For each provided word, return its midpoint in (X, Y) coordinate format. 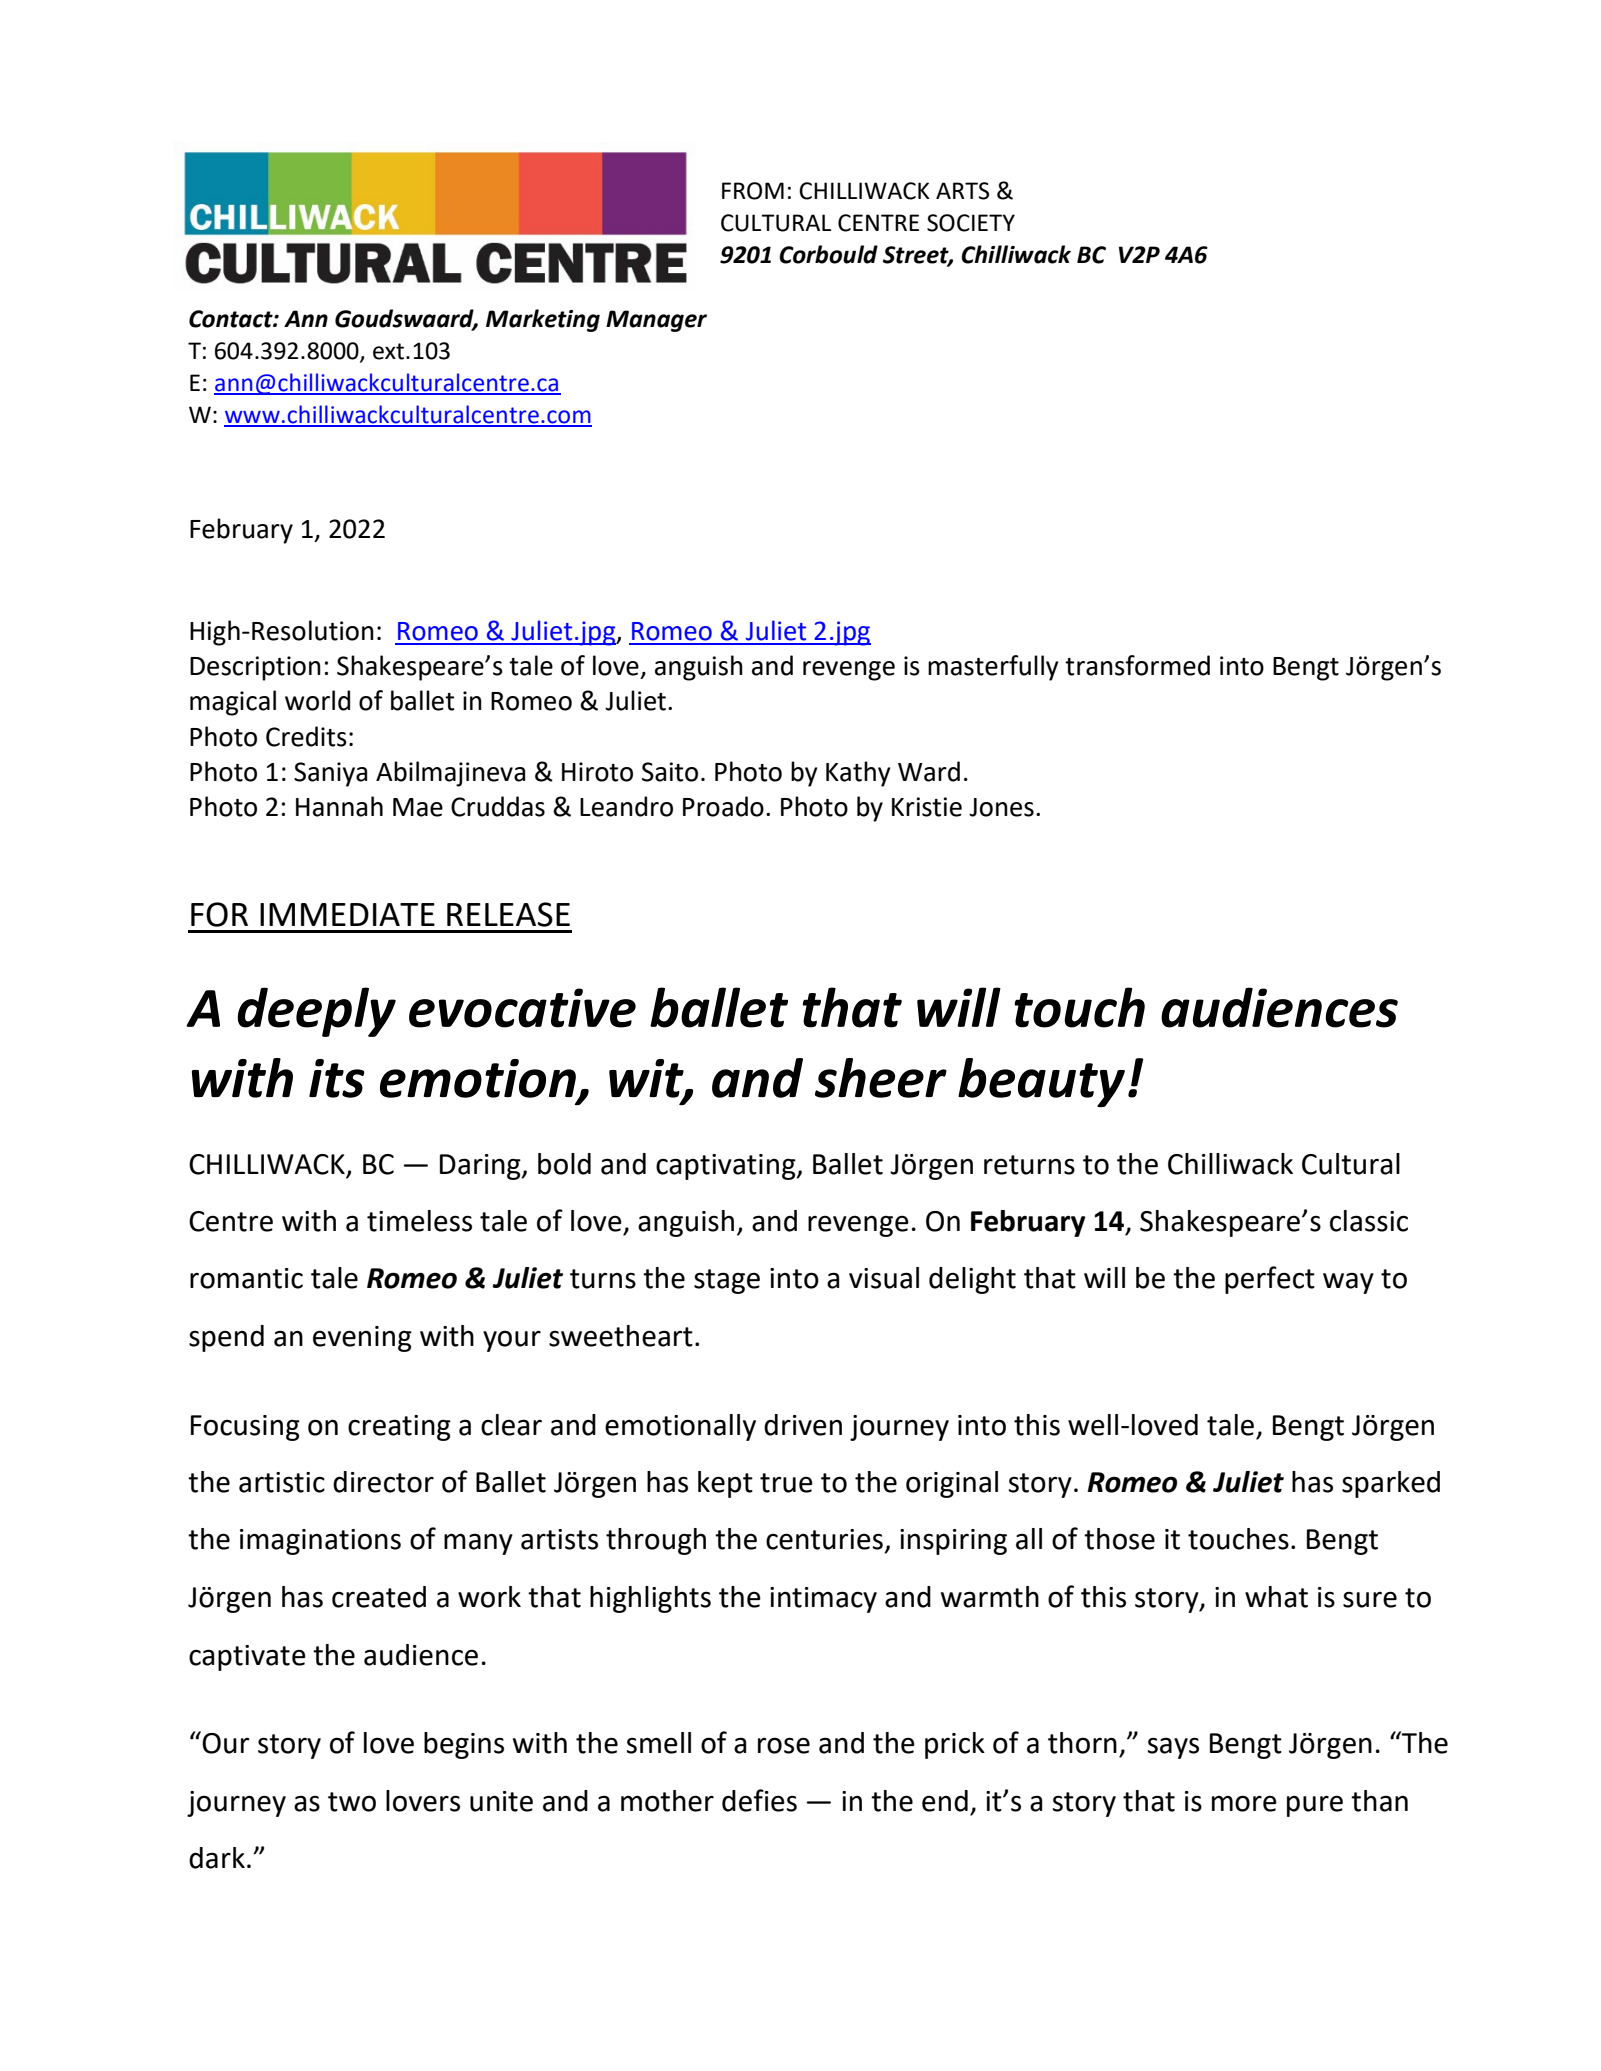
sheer (881, 1078)
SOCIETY (971, 223)
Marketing (543, 320)
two (352, 1802)
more (1244, 1803)
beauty (1041, 1082)
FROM (753, 191)
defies (759, 1800)
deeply (316, 1012)
